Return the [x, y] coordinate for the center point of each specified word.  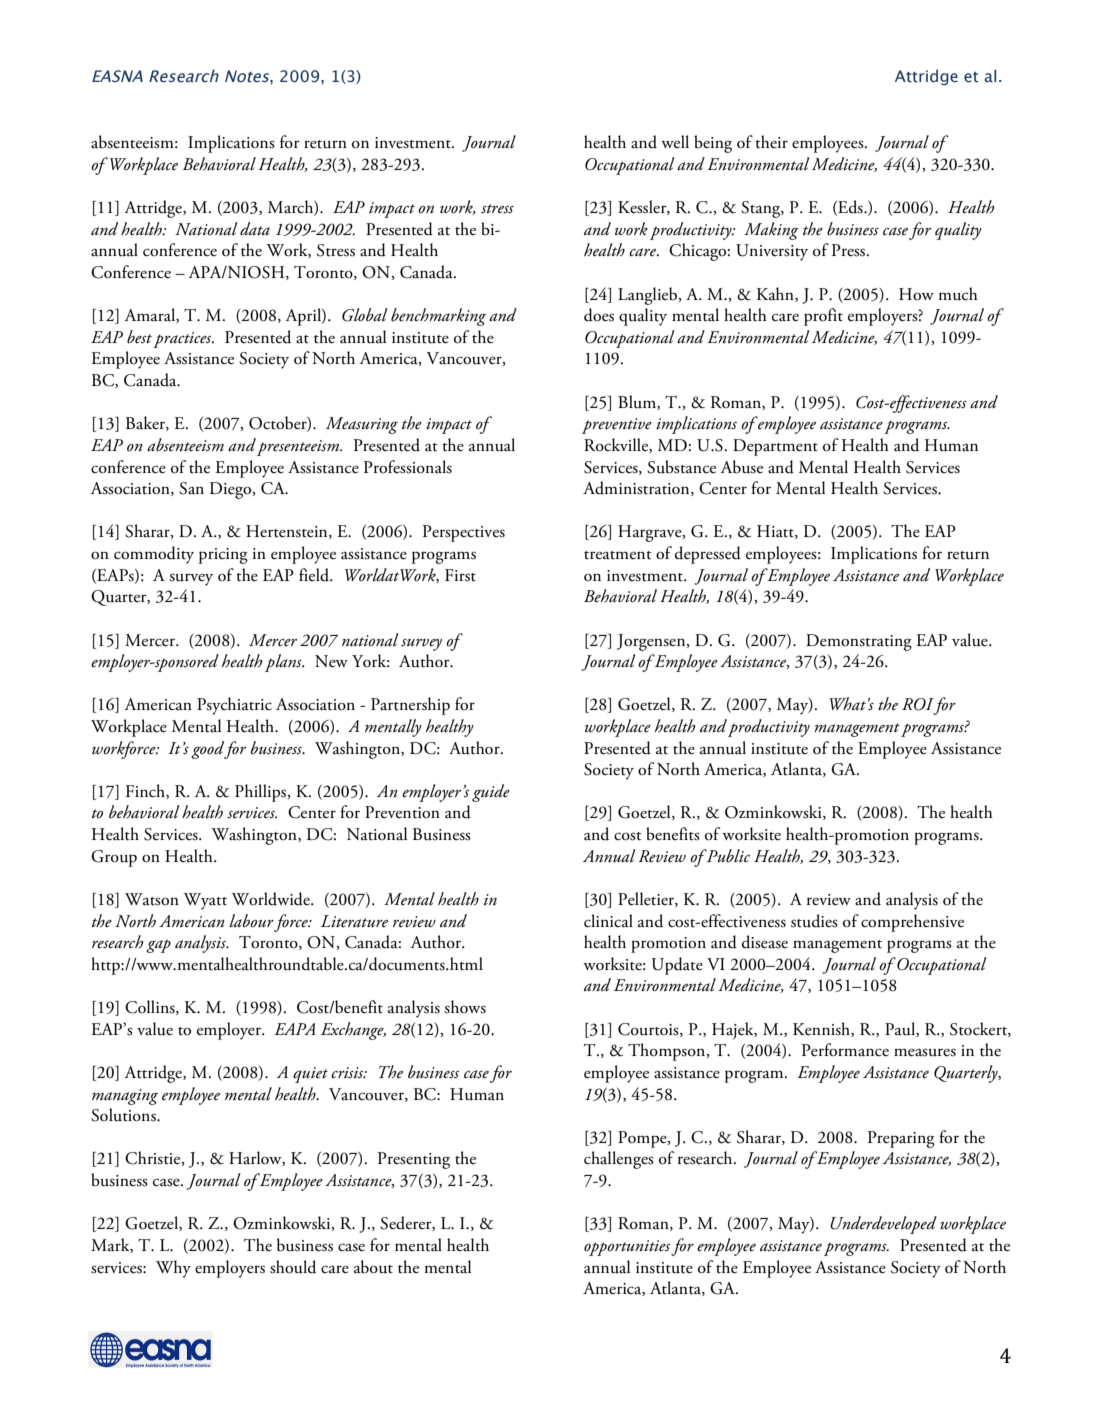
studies [814, 921]
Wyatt [205, 901]
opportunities [627, 1248]
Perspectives [464, 533]
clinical [608, 921]
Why [173, 1269]
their [771, 142]
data [255, 228]
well [675, 142]
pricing [223, 556]
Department [775, 447]
